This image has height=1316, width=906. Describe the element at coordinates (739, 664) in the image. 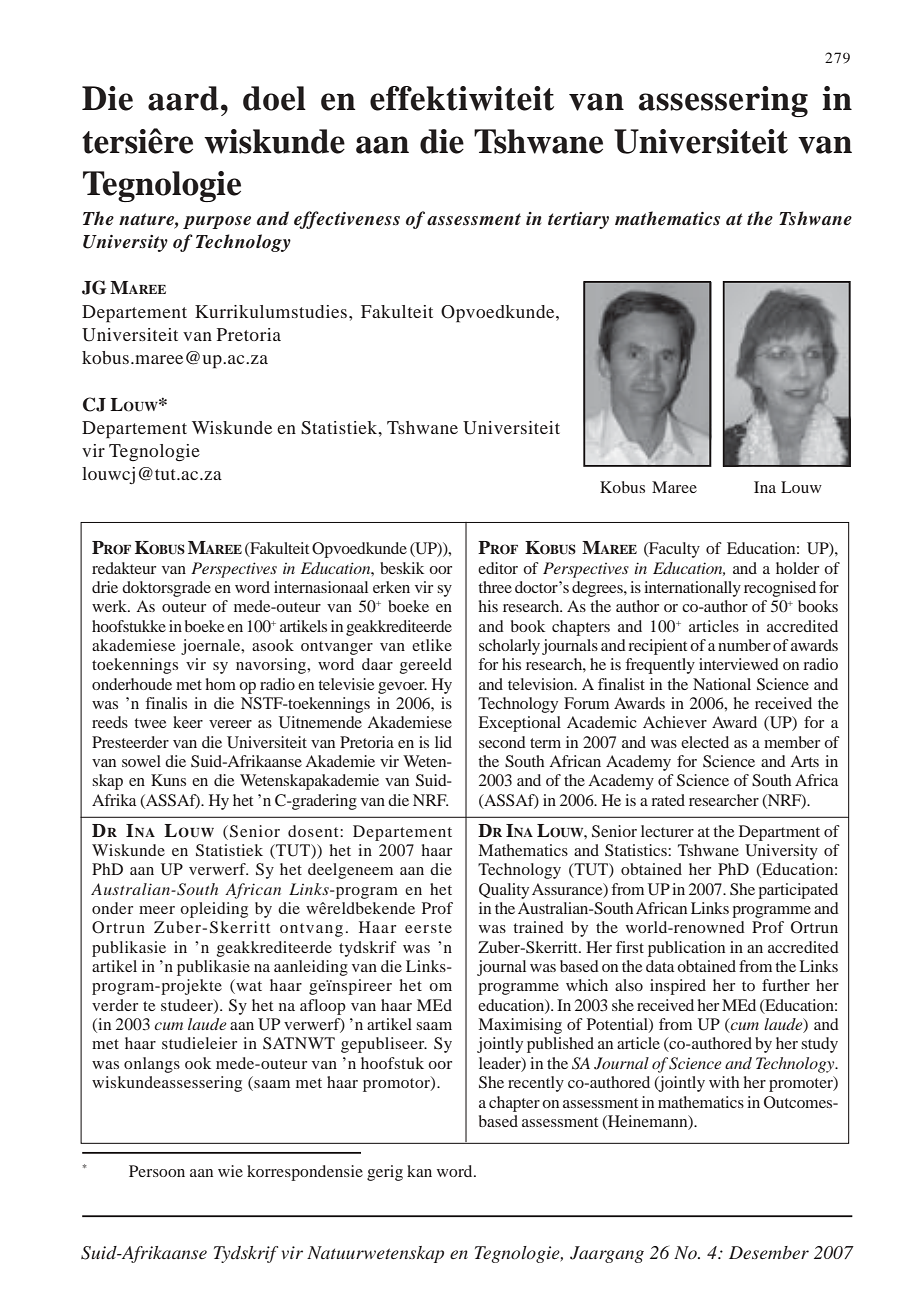

I see `interviewed` at that location.
